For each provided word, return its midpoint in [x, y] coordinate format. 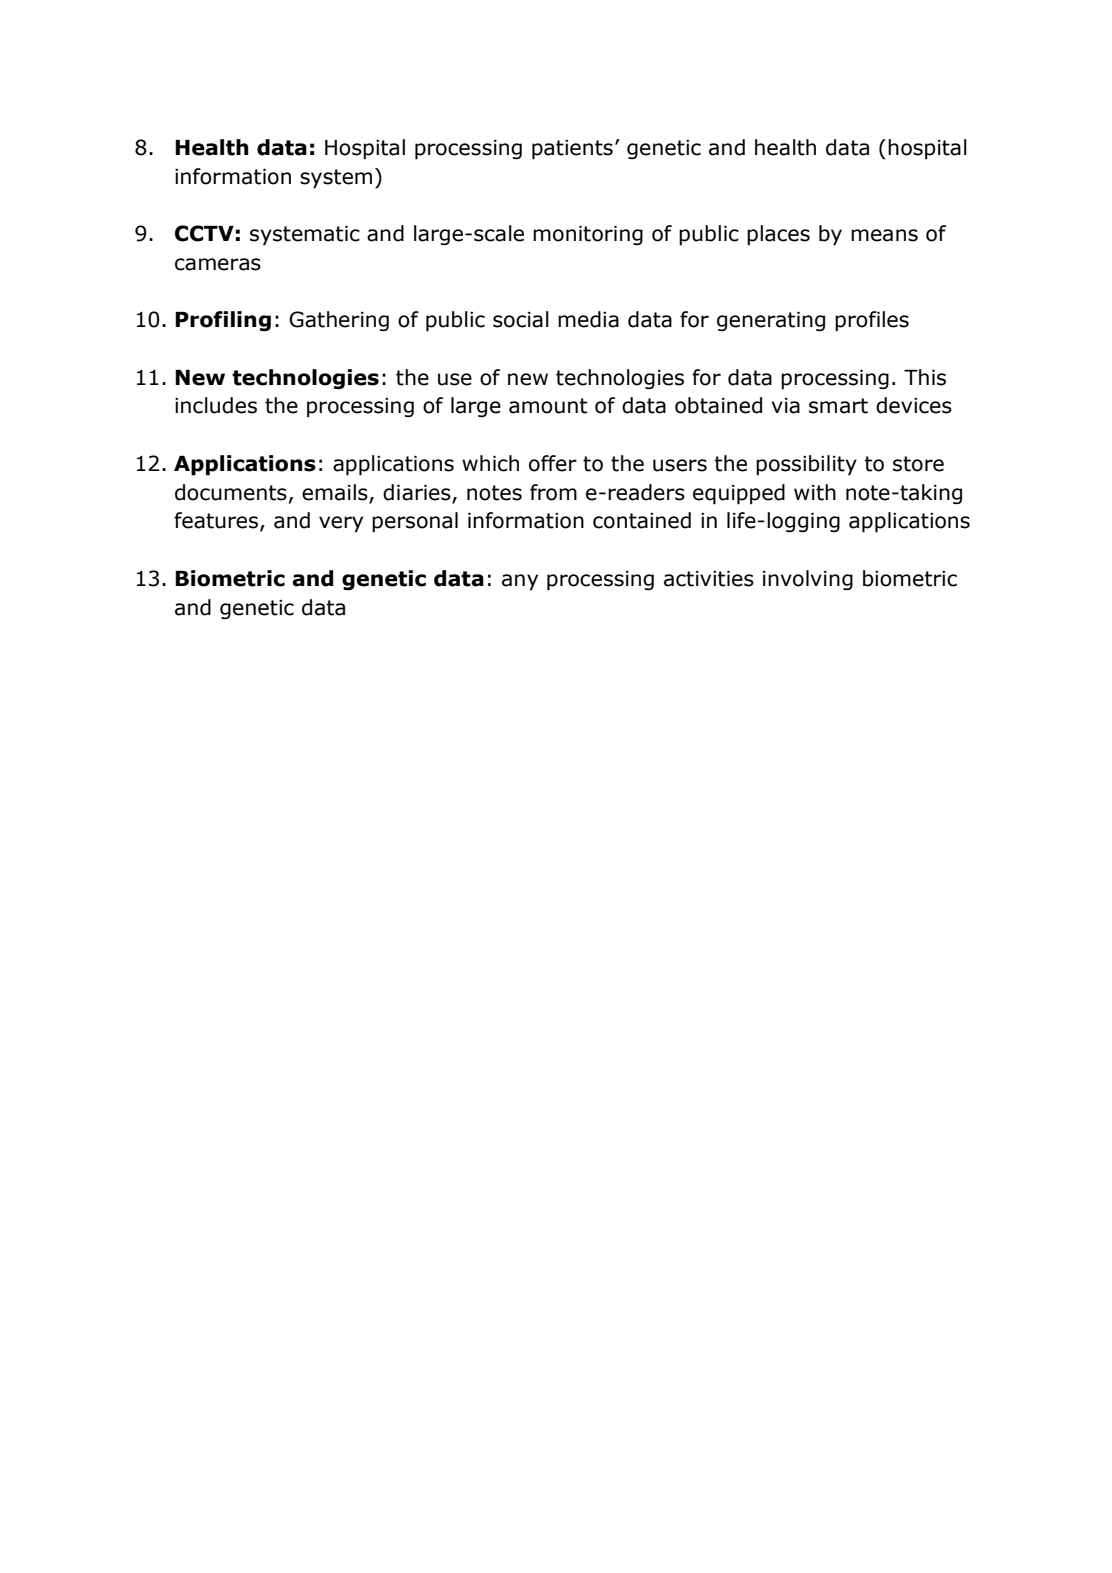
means [884, 235]
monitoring [588, 235]
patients [572, 150]
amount [548, 406]
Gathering [339, 321]
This [925, 377]
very [341, 524]
